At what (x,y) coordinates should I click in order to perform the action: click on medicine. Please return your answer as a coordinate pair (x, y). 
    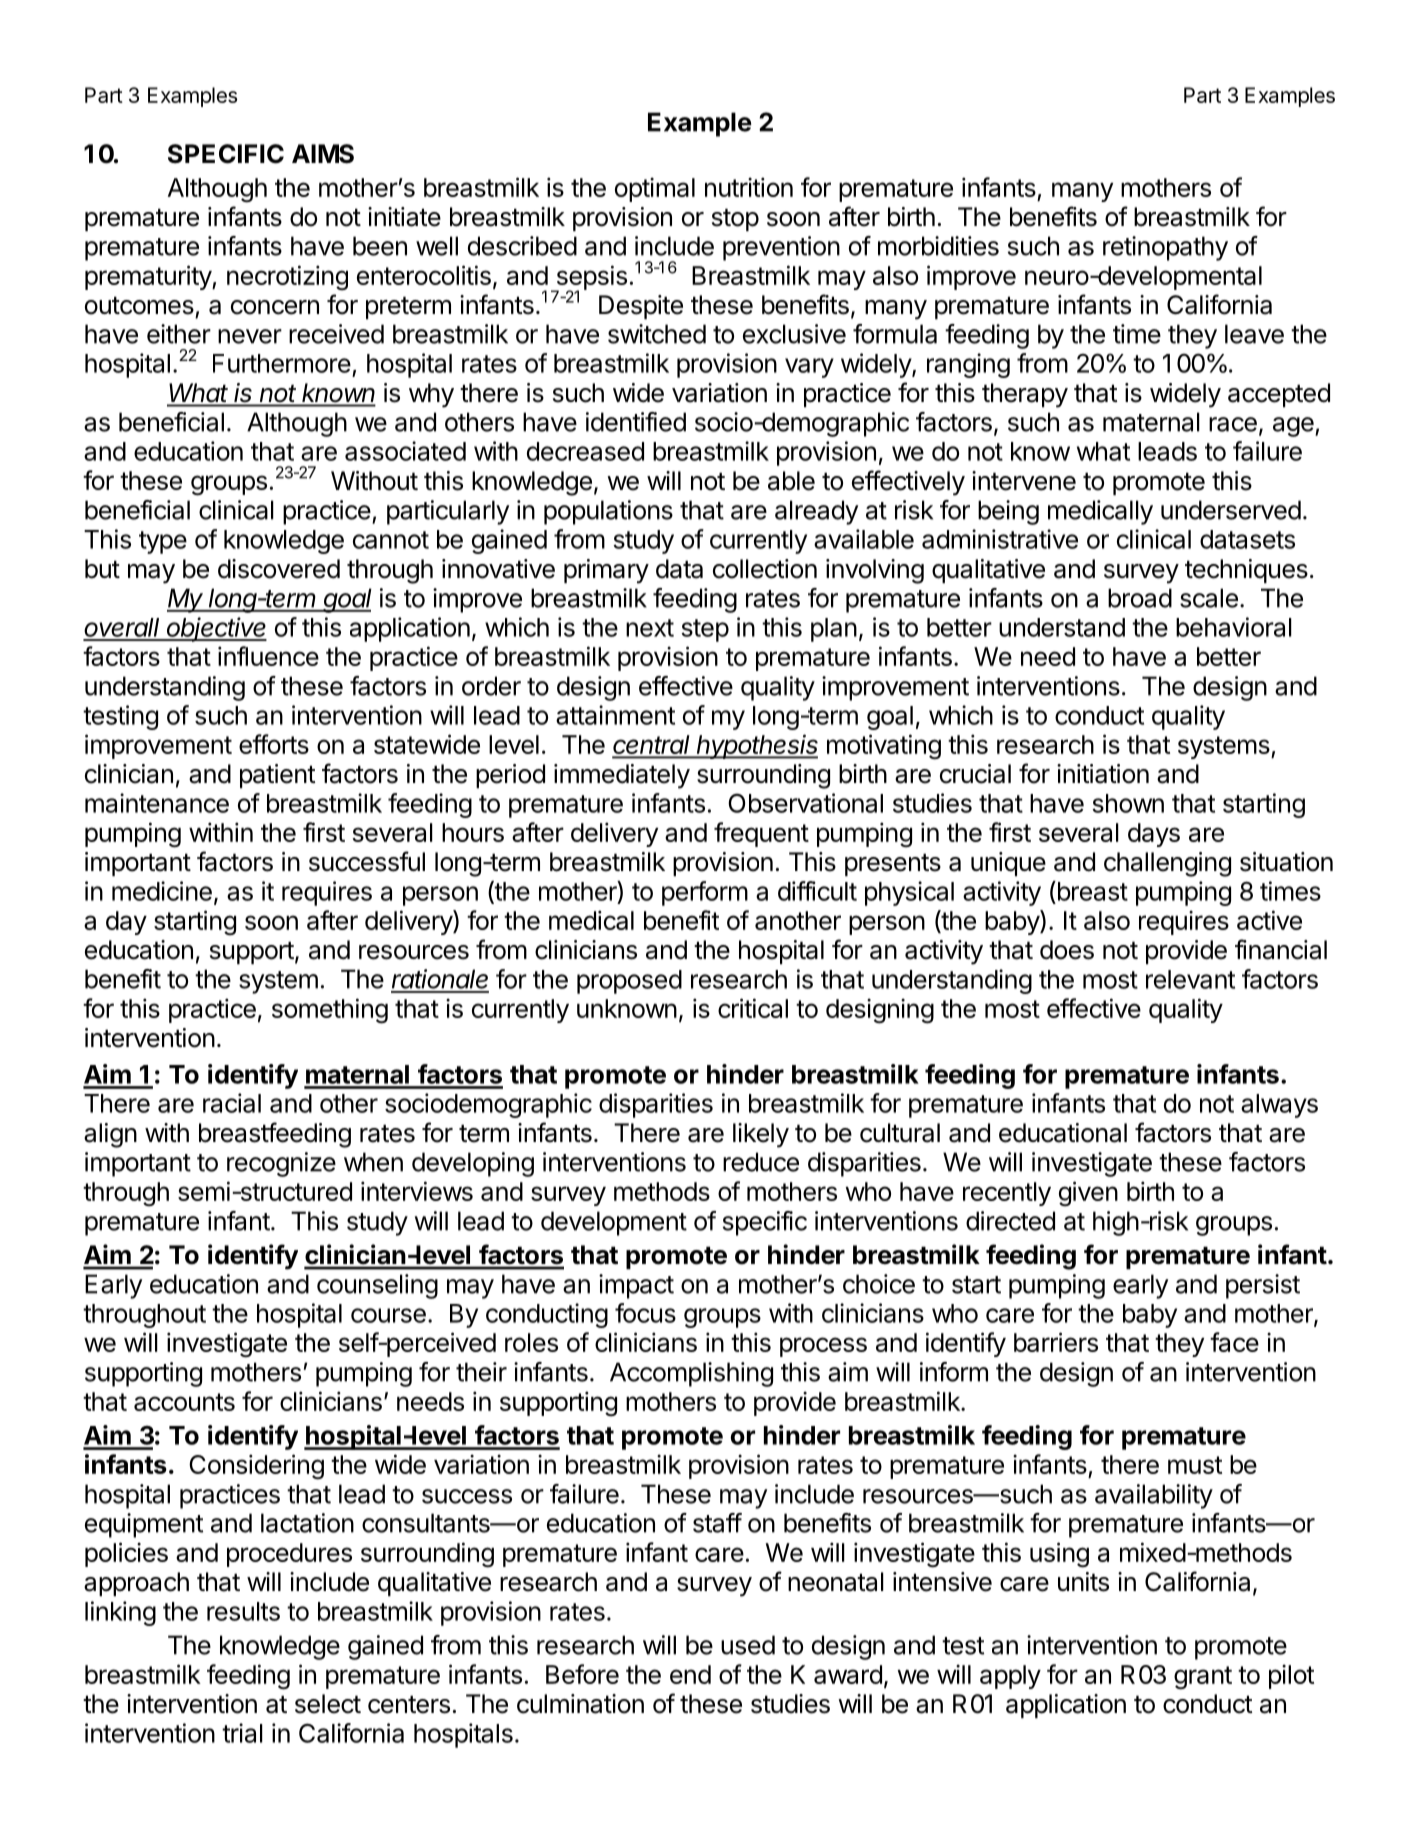
    Looking at the image, I should click on (162, 891).
